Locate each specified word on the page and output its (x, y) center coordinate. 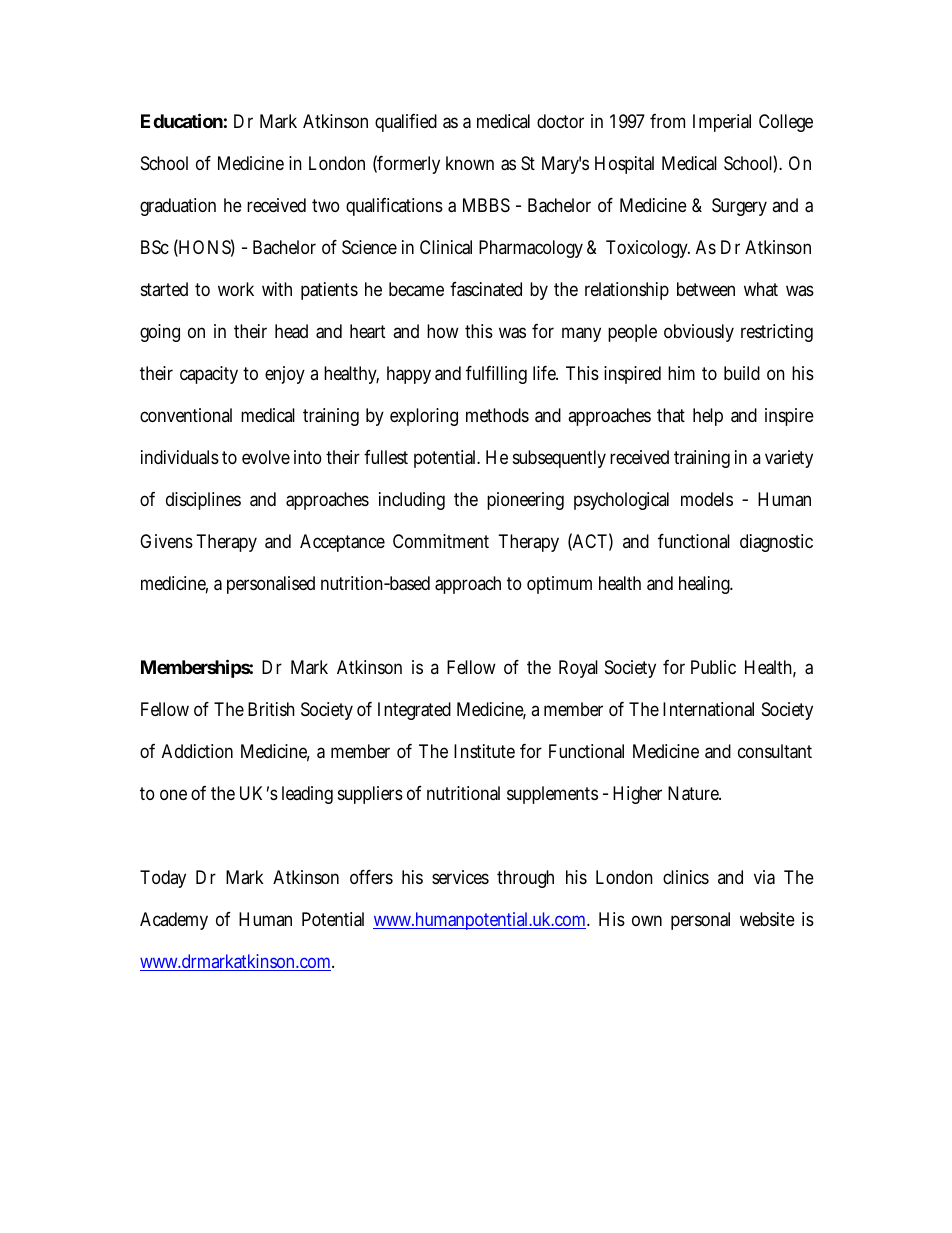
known (470, 163)
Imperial (722, 123)
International (708, 709)
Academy (174, 921)
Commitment (441, 541)
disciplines (203, 501)
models (707, 499)
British (271, 709)
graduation (178, 207)
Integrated (414, 711)
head (291, 331)
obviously (699, 333)
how (443, 331)
